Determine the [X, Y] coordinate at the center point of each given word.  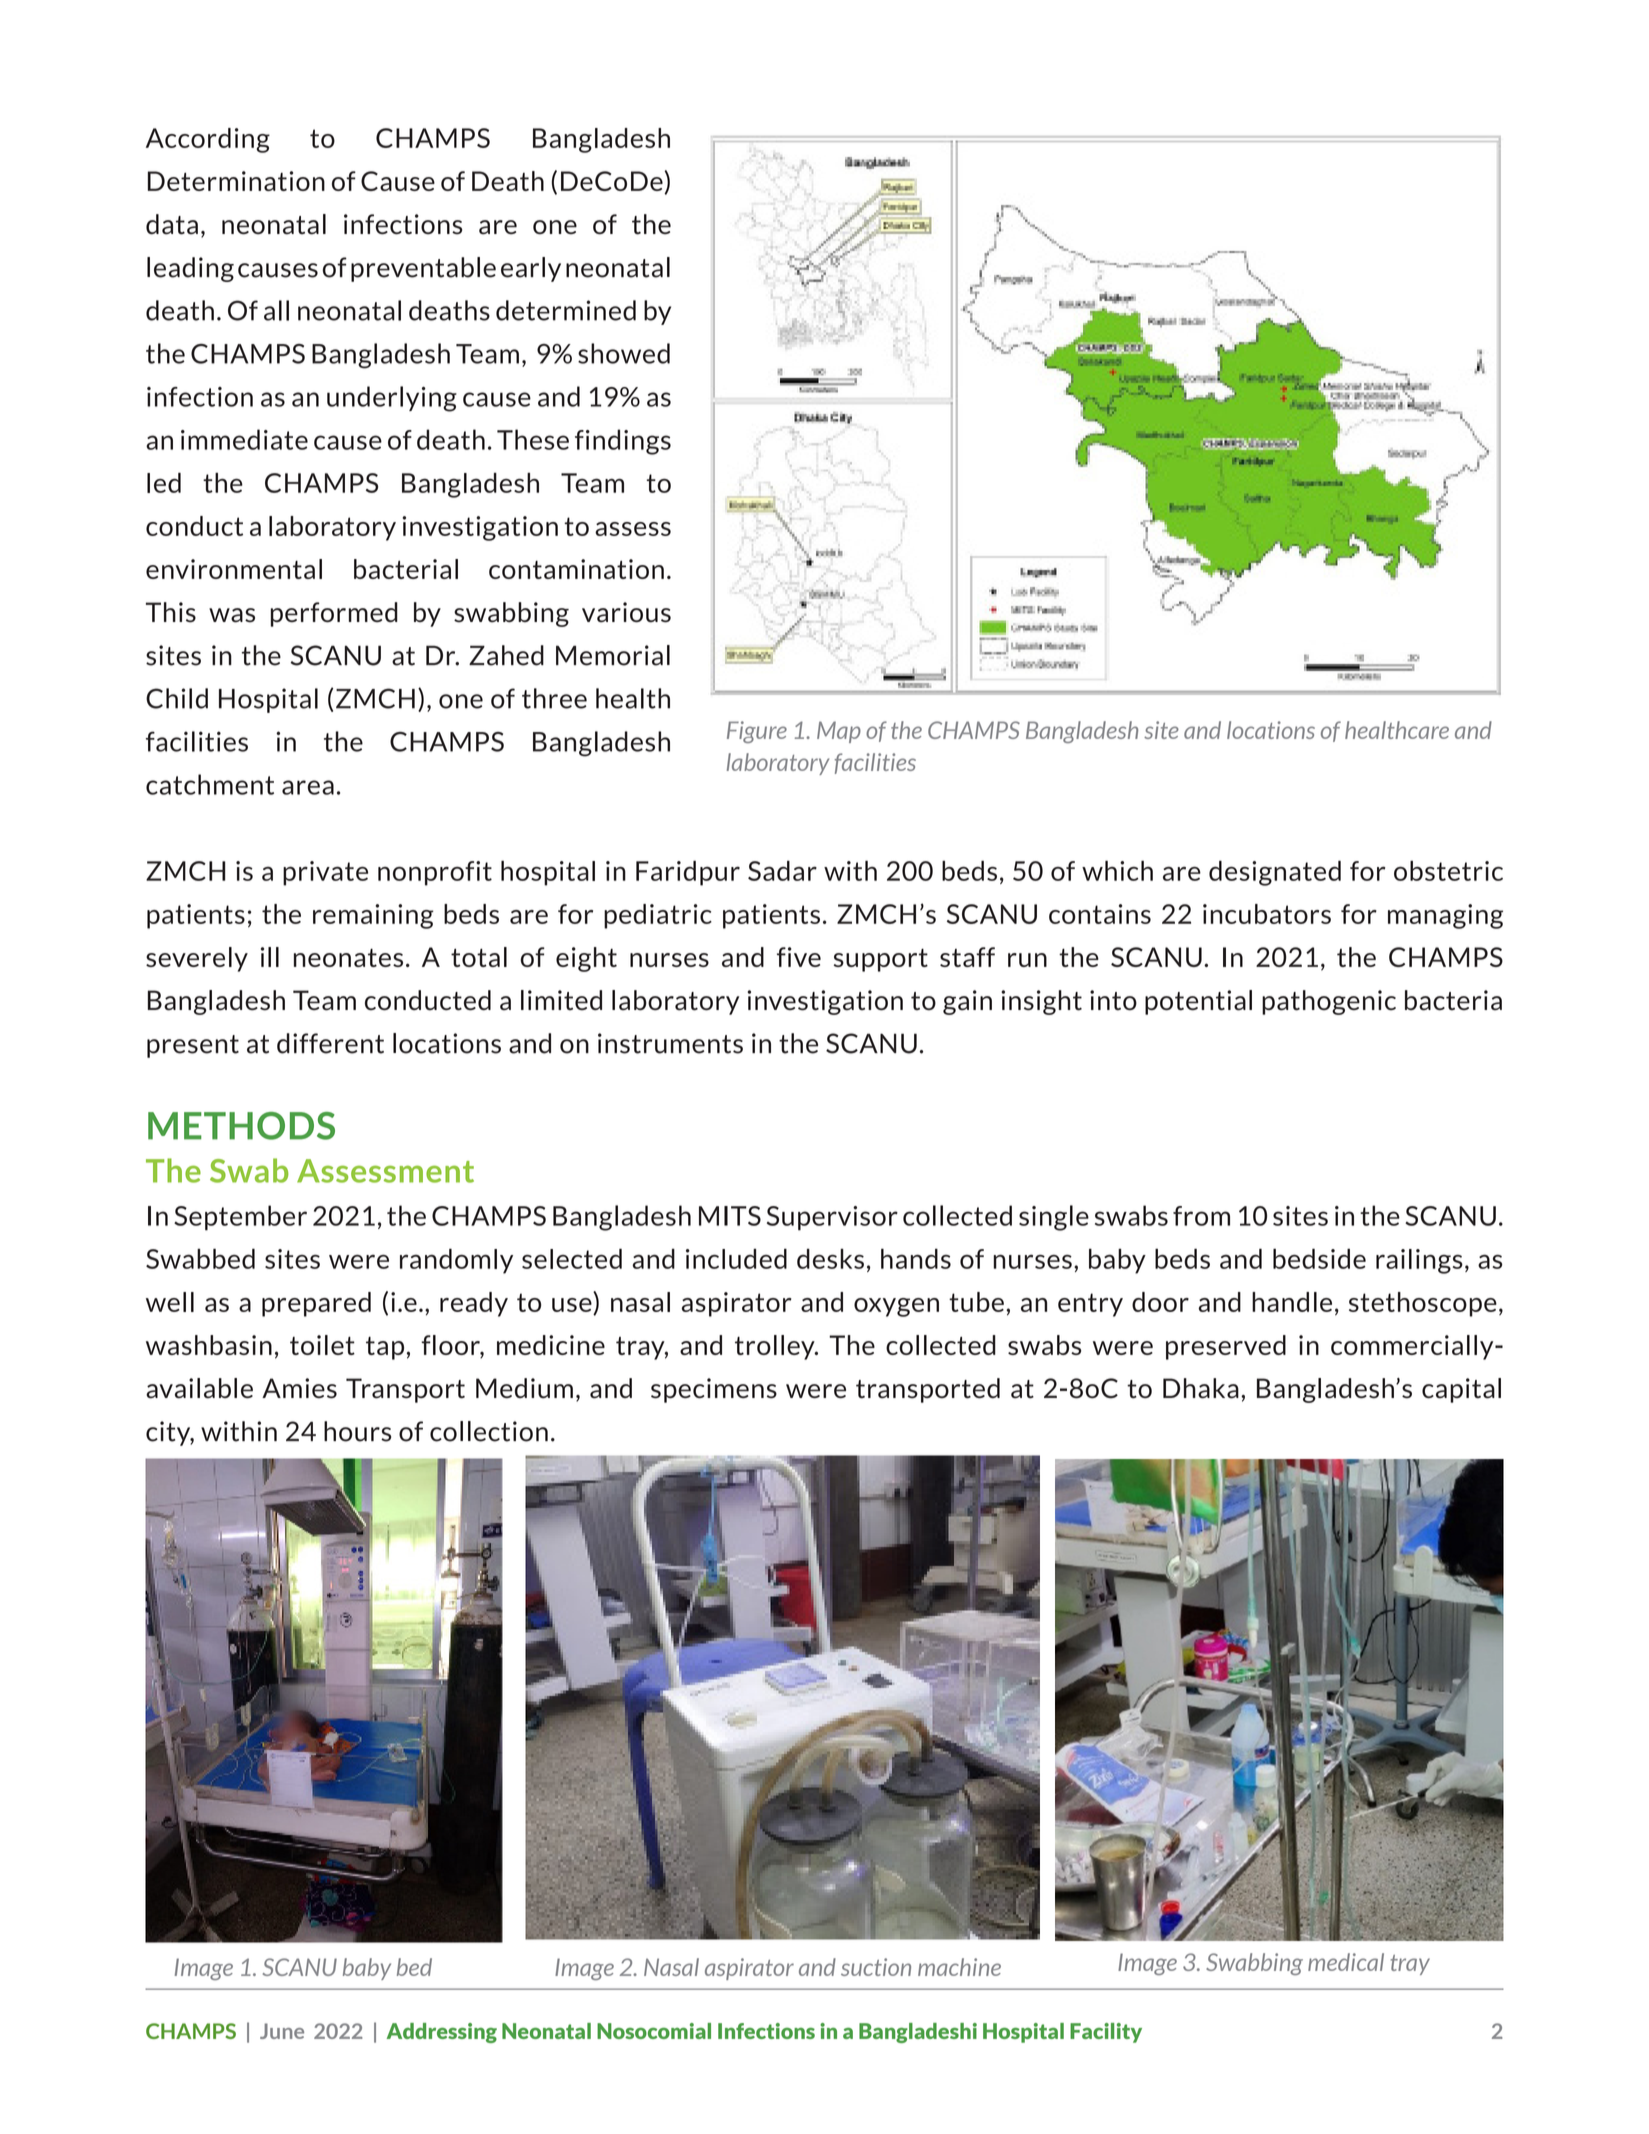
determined [566, 310]
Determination [236, 181]
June [282, 2031]
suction [876, 1967]
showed [624, 353]
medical [1346, 1962]
